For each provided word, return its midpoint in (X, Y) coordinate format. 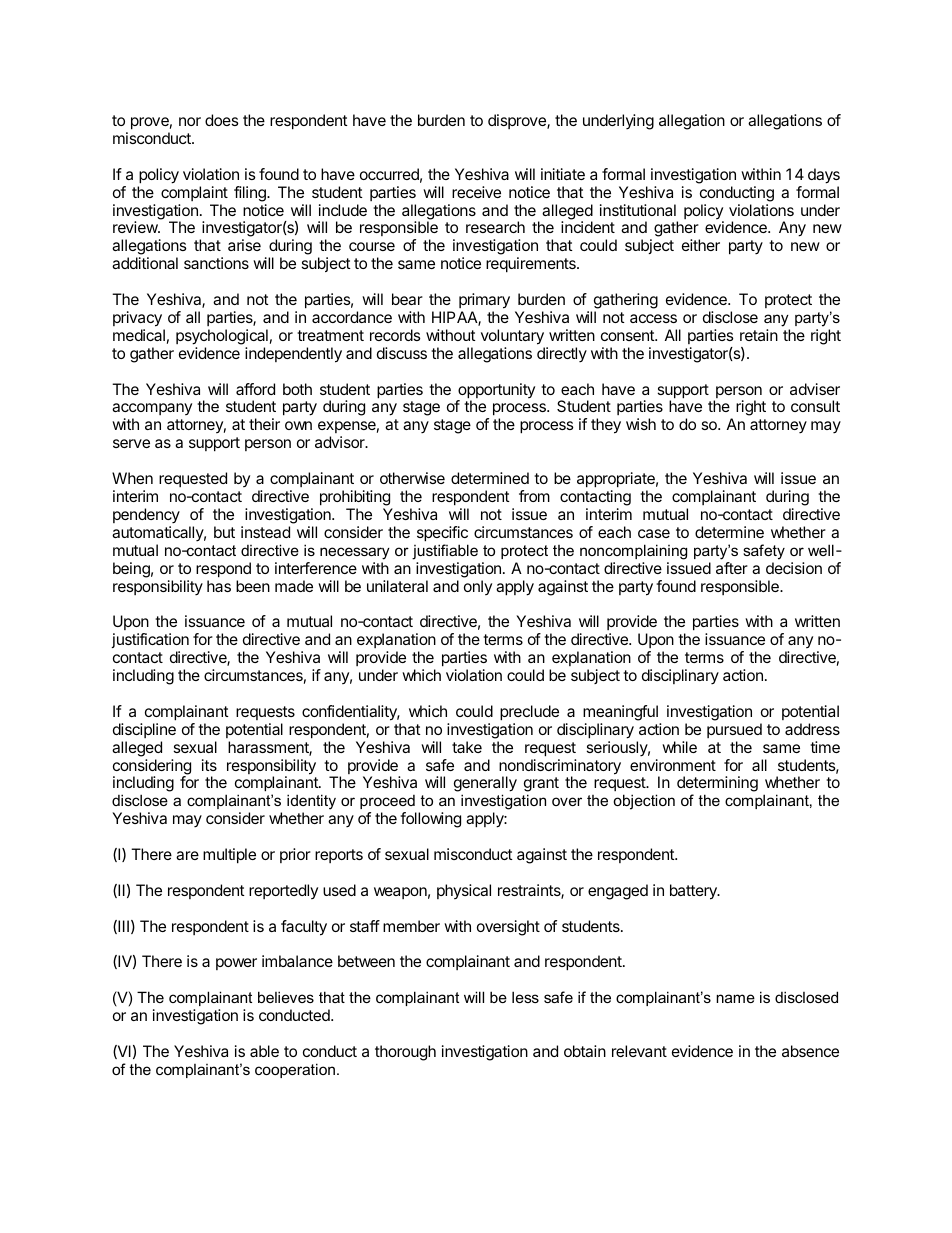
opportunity (496, 392)
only (478, 587)
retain (759, 335)
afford (255, 389)
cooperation (295, 1070)
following (430, 820)
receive (476, 192)
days (824, 176)
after (732, 568)
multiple (229, 856)
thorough (405, 1053)
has (219, 586)
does (222, 120)
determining (717, 785)
